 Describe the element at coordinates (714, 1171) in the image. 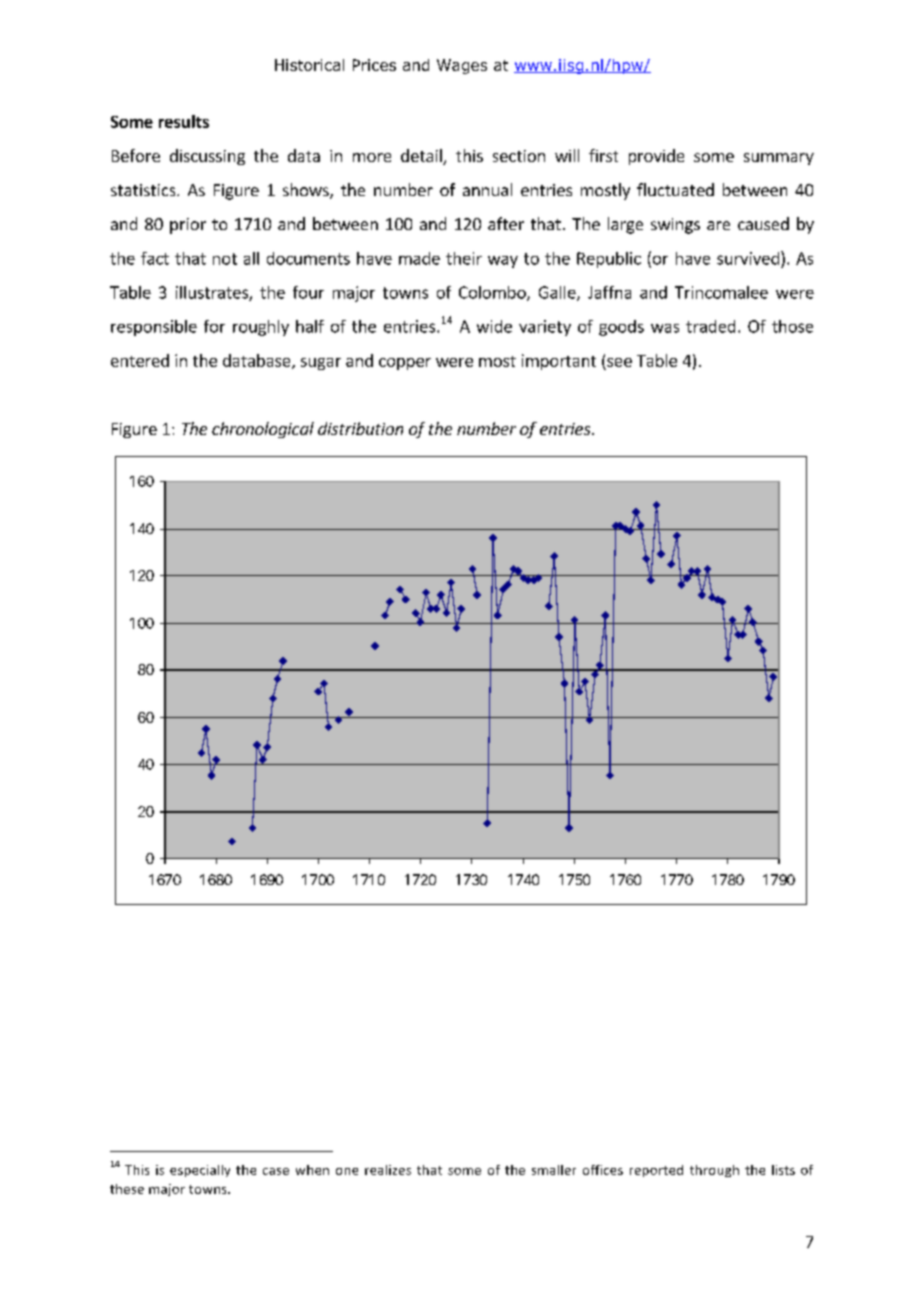

I see `through` at that location.
